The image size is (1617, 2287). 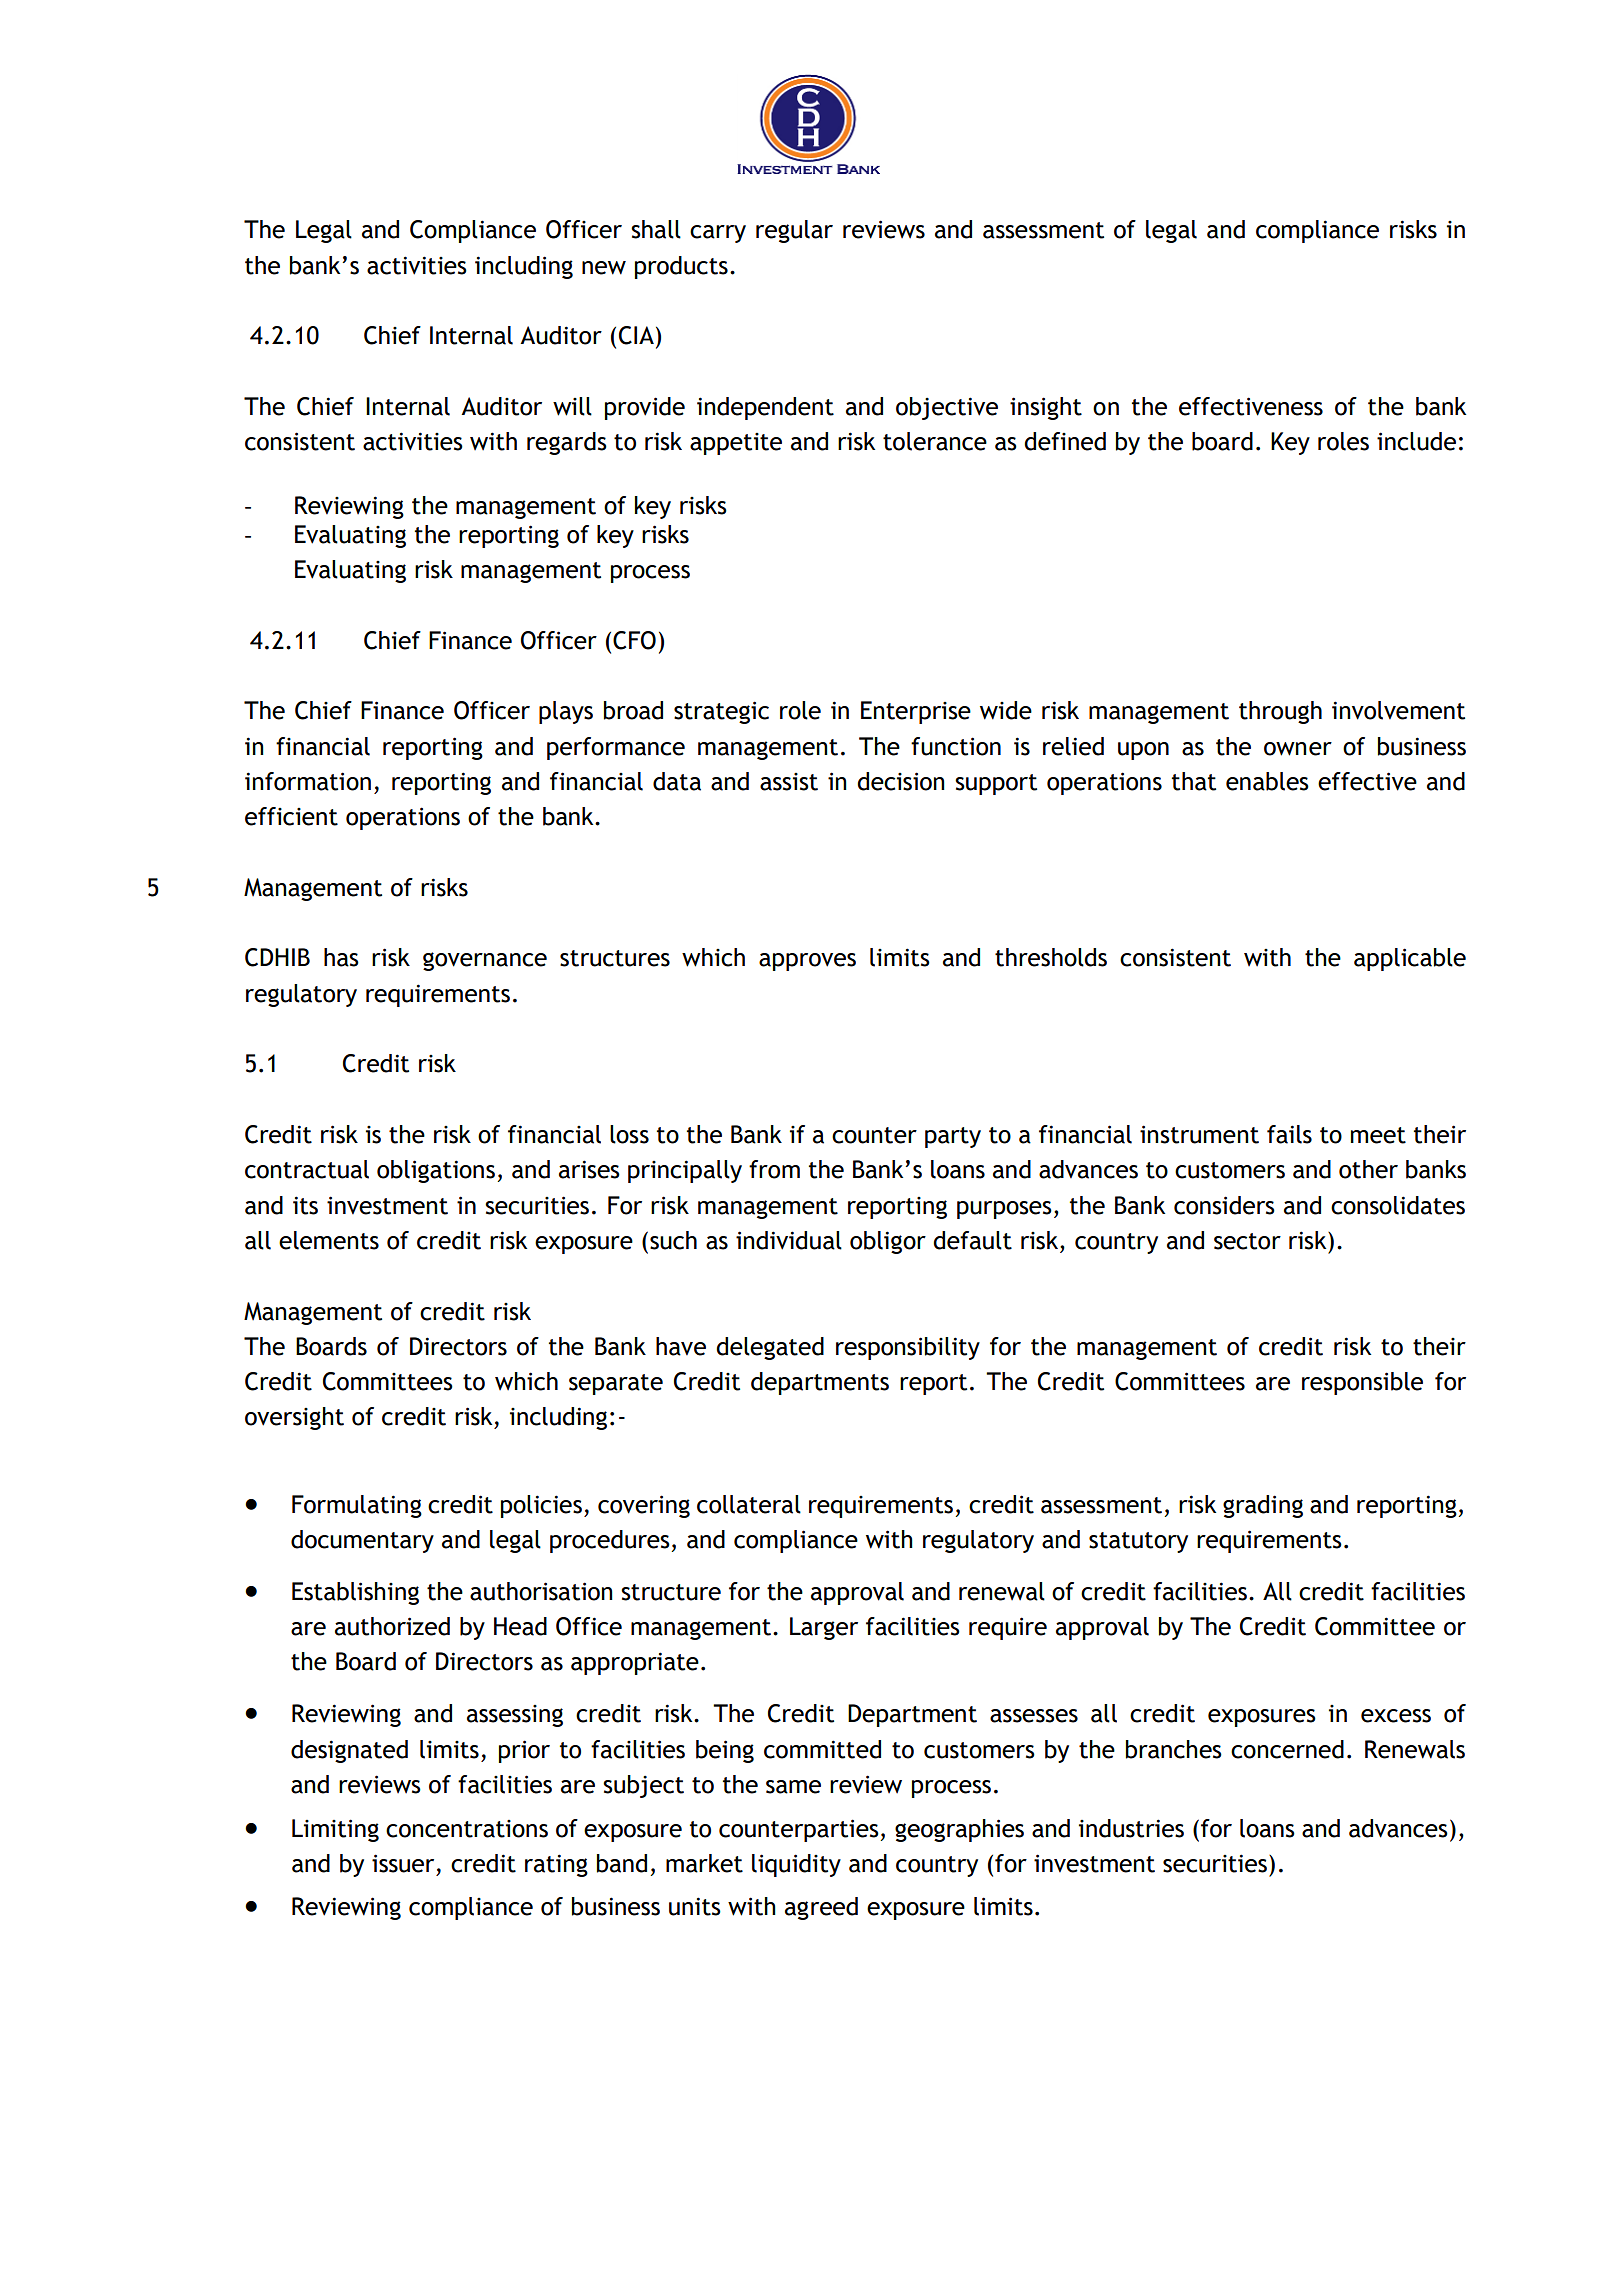 I want to click on include, so click(x=1416, y=441).
